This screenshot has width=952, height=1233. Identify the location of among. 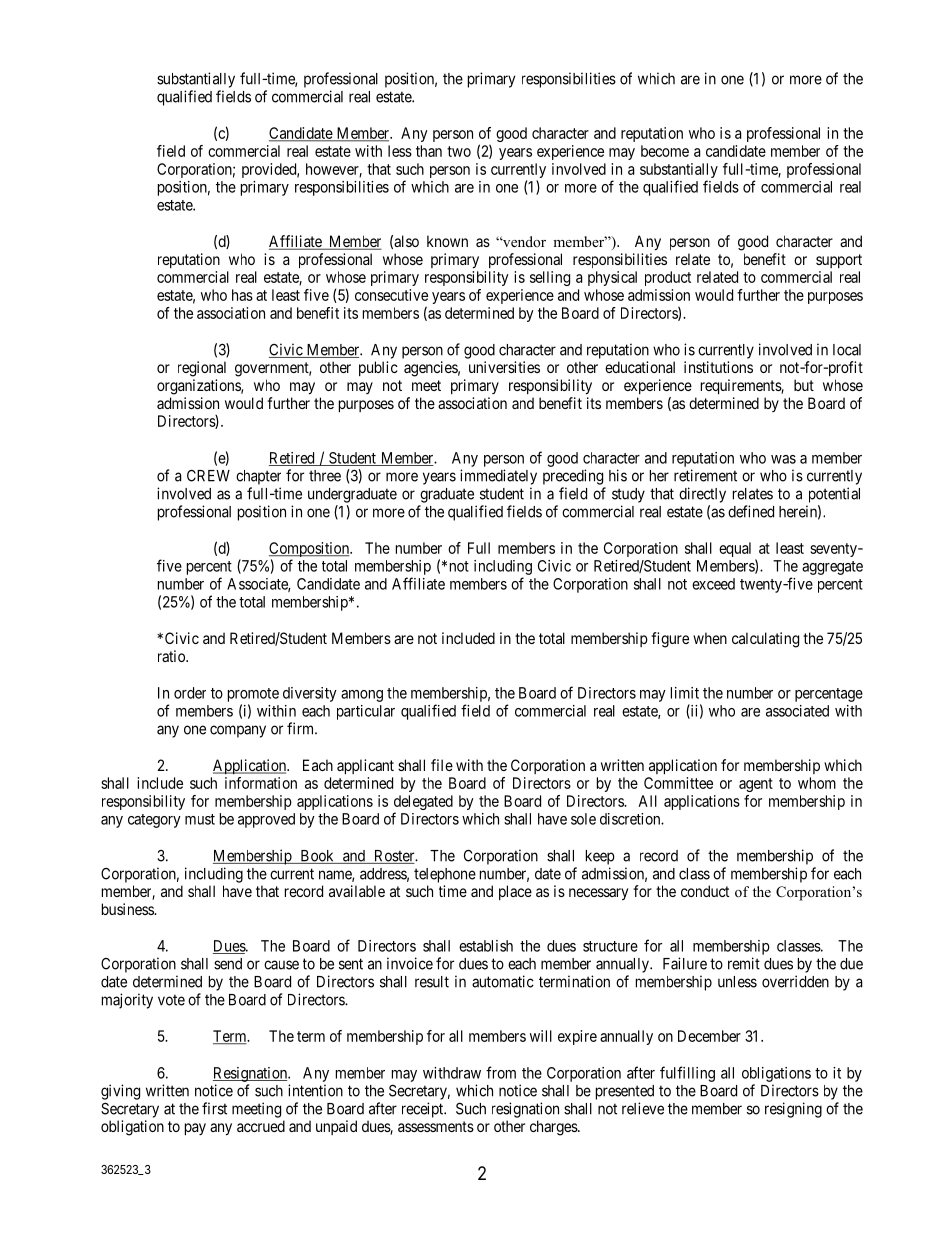
(362, 696).
